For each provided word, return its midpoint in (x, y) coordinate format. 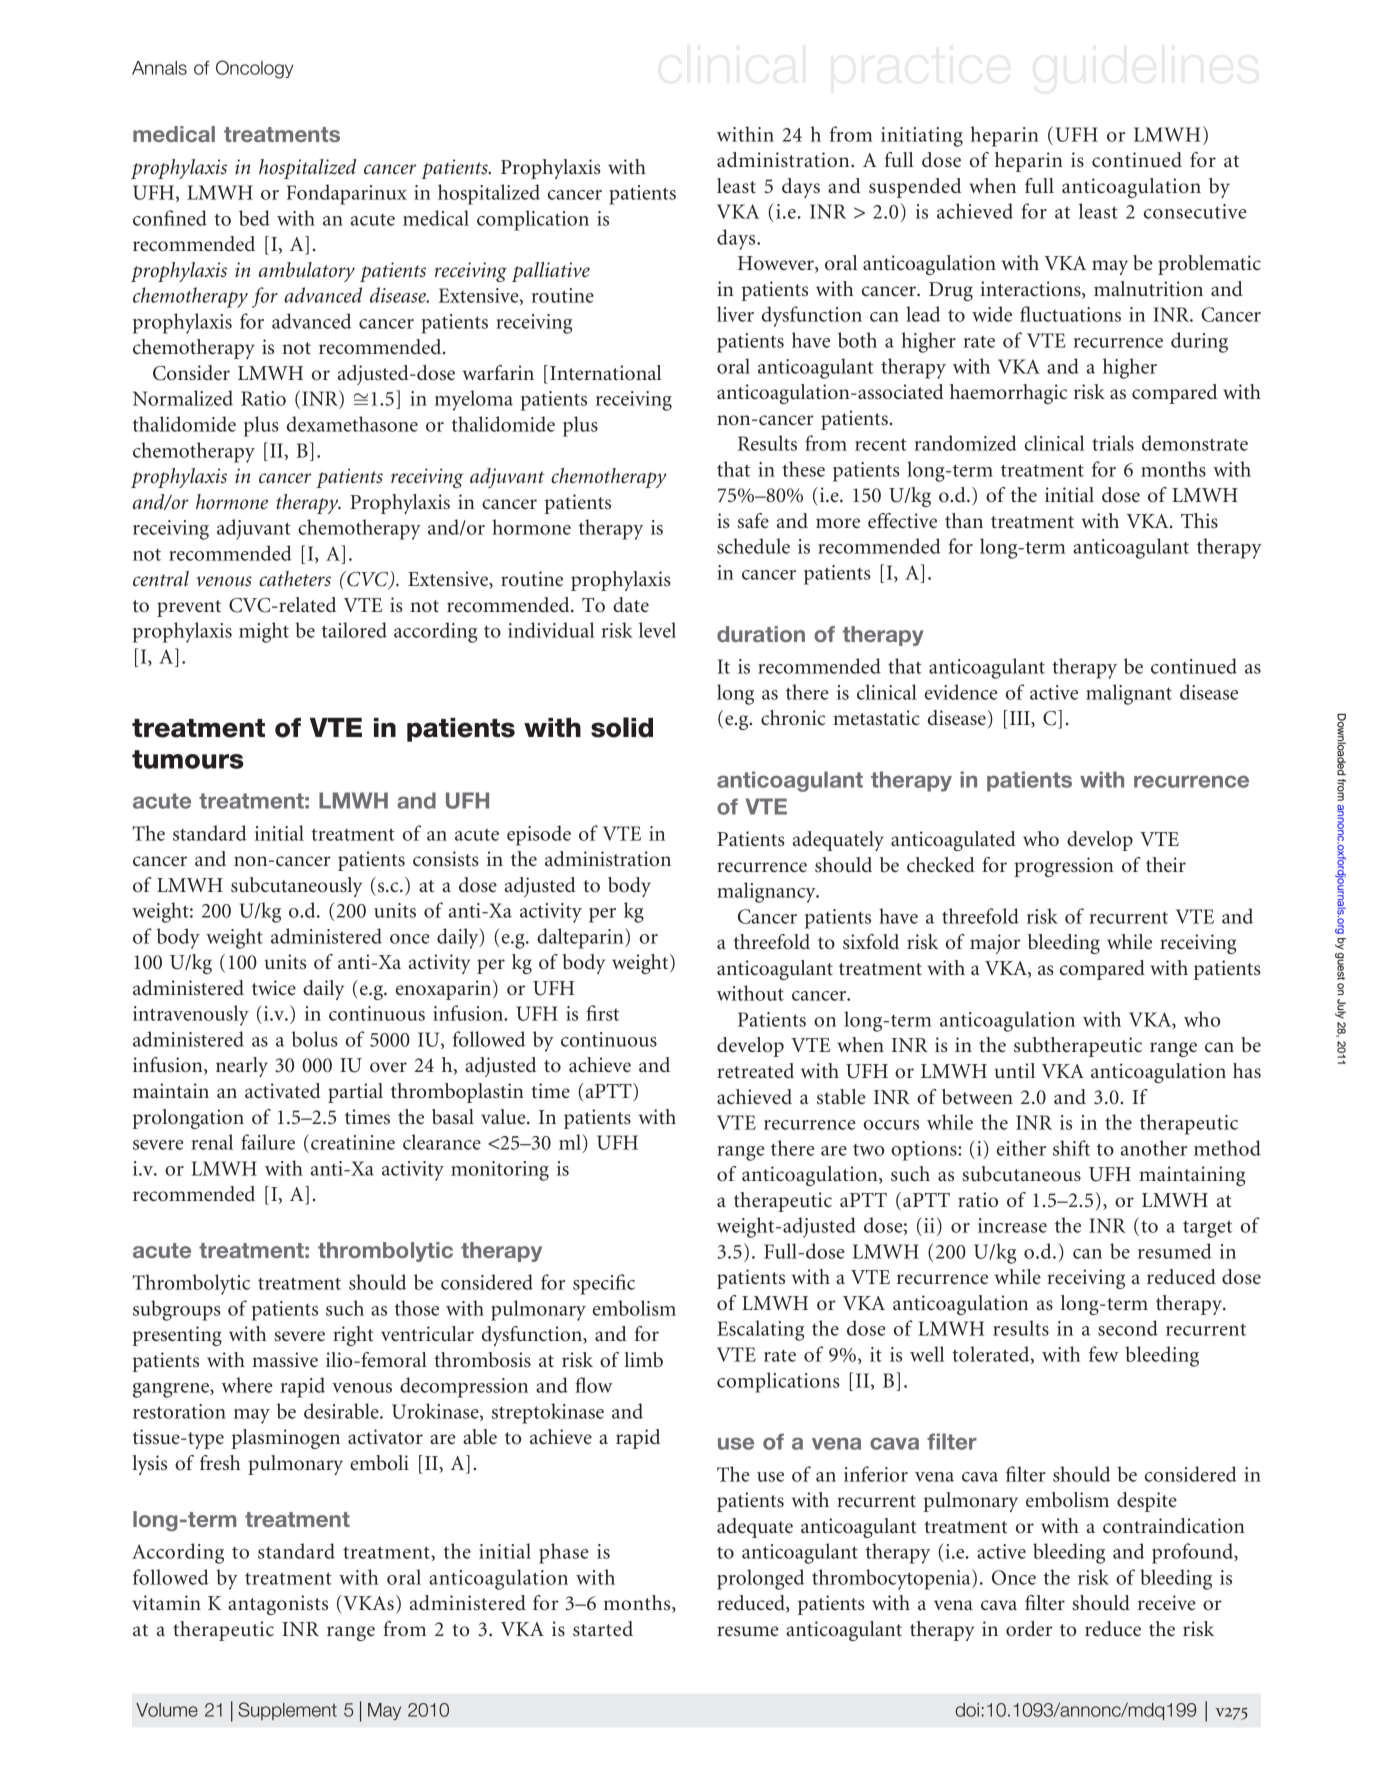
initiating (922, 137)
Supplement (287, 1711)
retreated (755, 1070)
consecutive (1195, 211)
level (657, 630)
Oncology (254, 69)
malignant (1129, 694)
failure (268, 1142)
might (264, 632)
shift (1071, 1148)
